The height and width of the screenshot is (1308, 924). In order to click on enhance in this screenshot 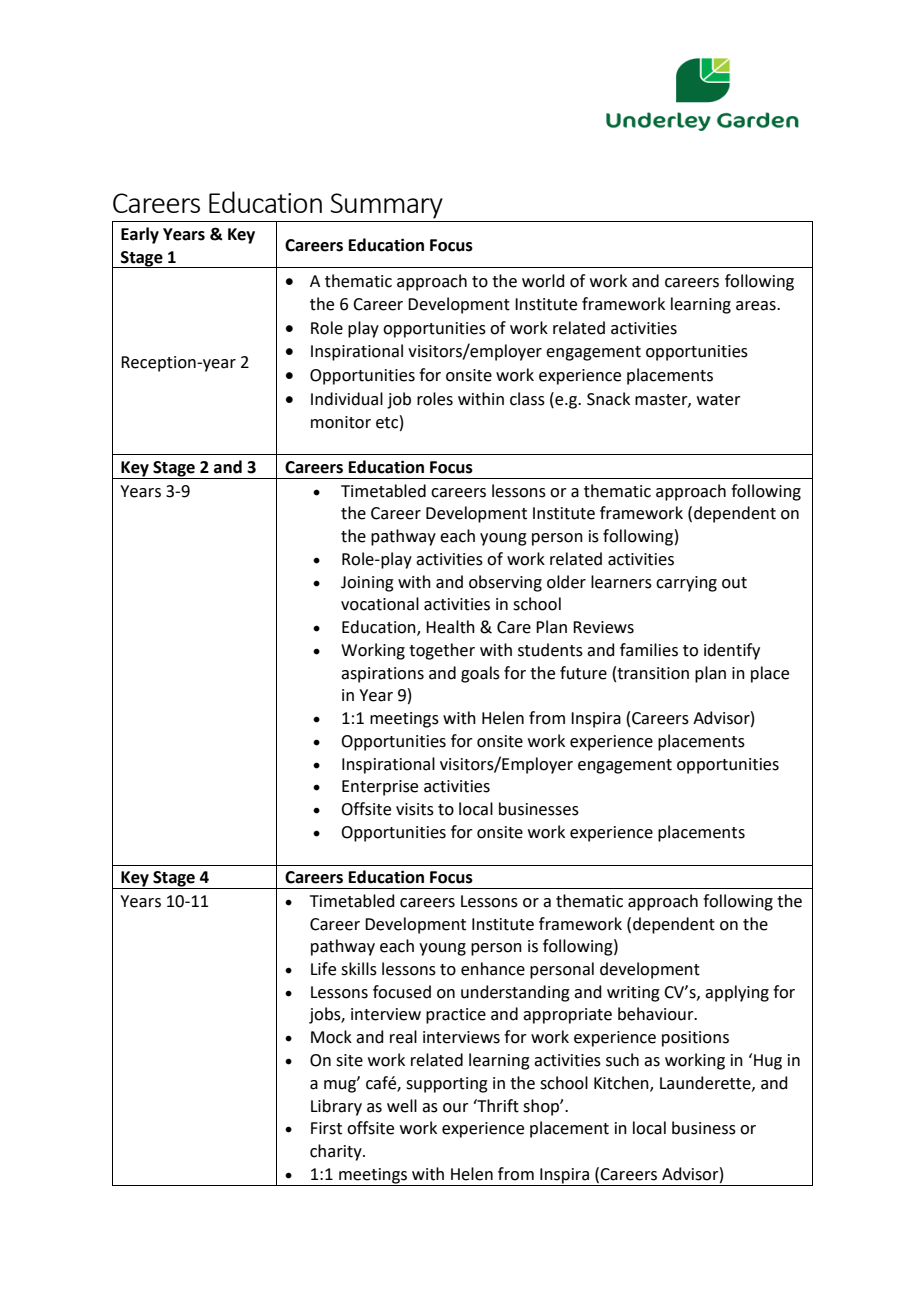, I will do `click(493, 969)`.
